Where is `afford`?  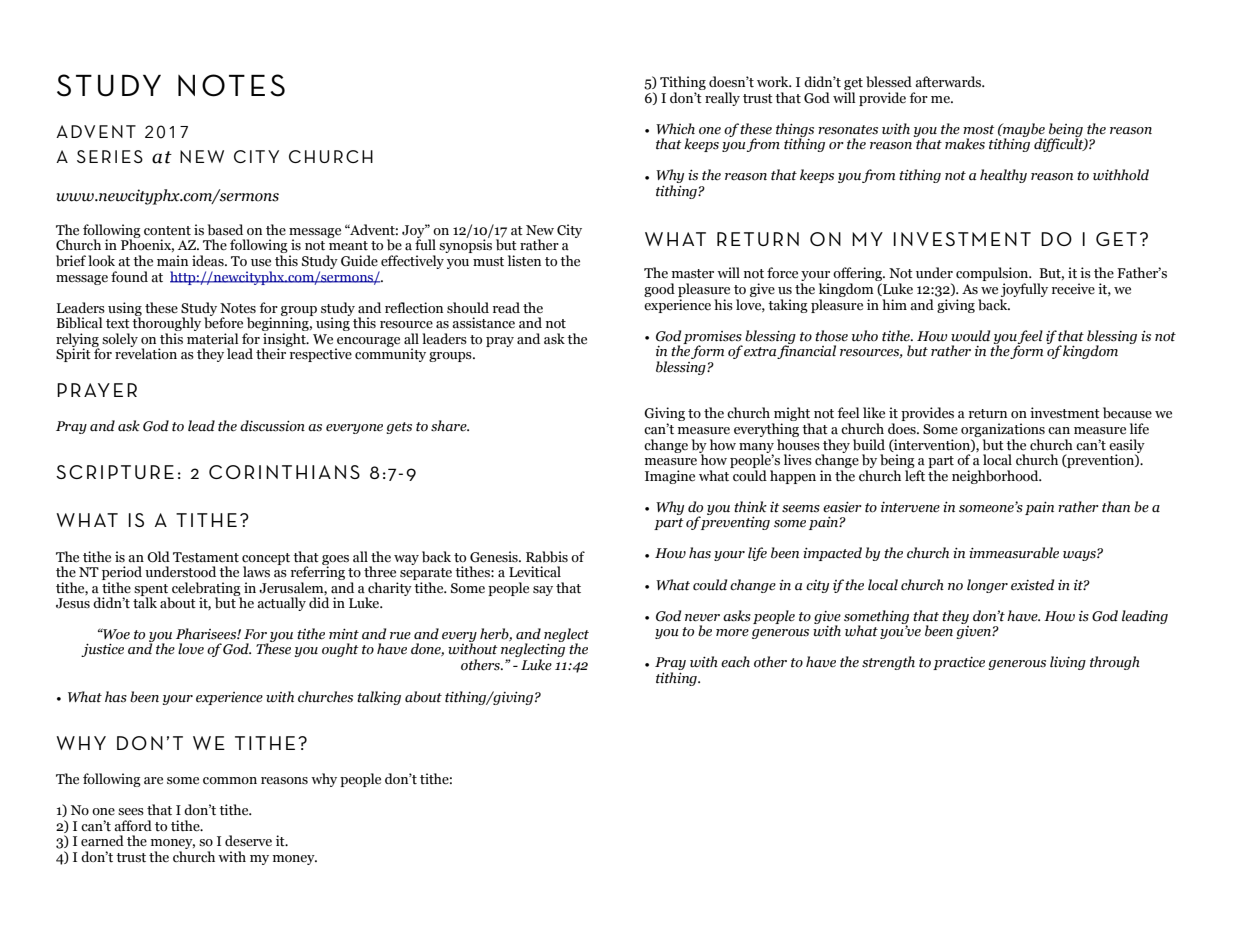 afford is located at coordinates (133, 825).
